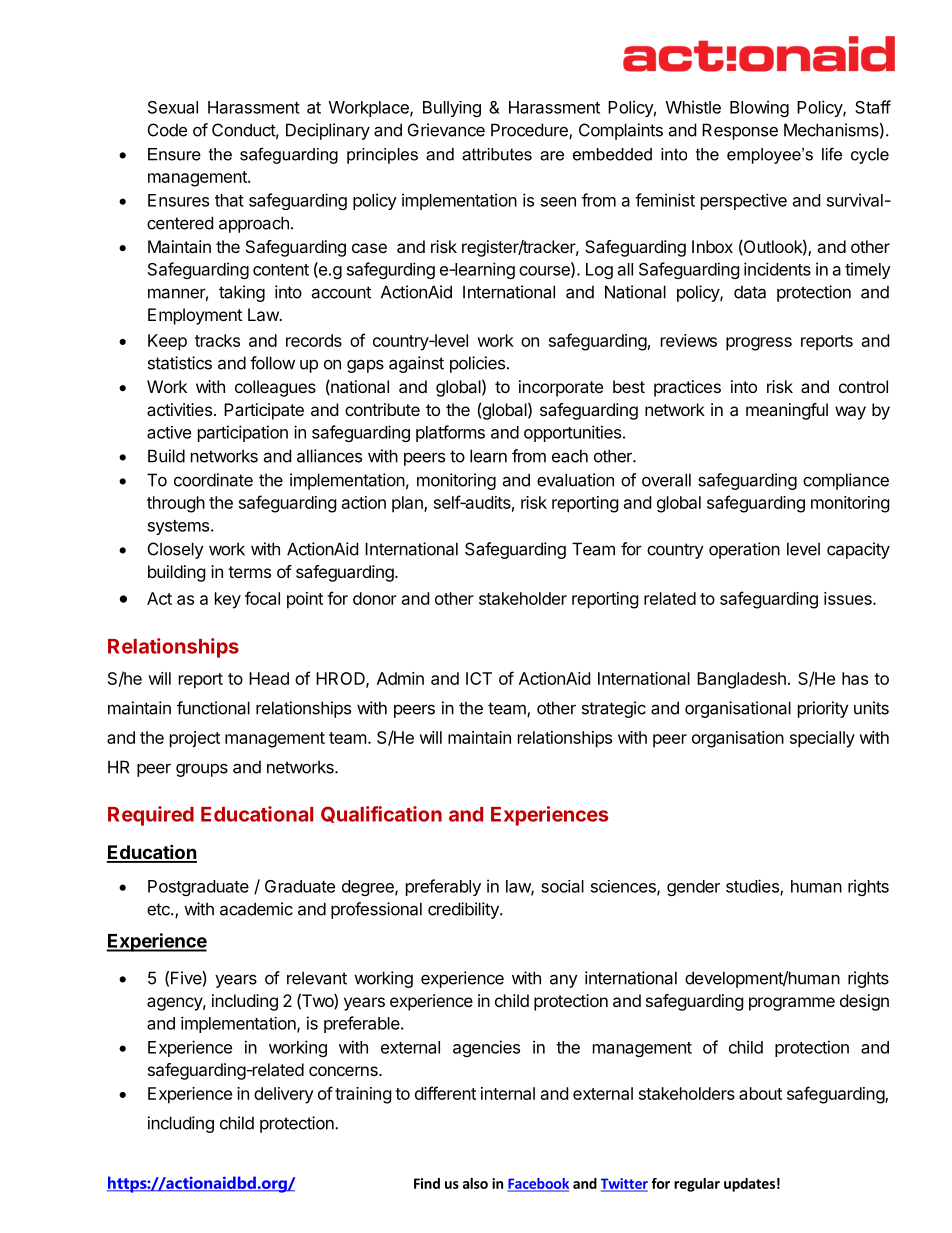 Image resolution: width=952 pixels, height=1233 pixels. What do you see at coordinates (561, 388) in the screenshot?
I see `incorporate` at bounding box center [561, 388].
